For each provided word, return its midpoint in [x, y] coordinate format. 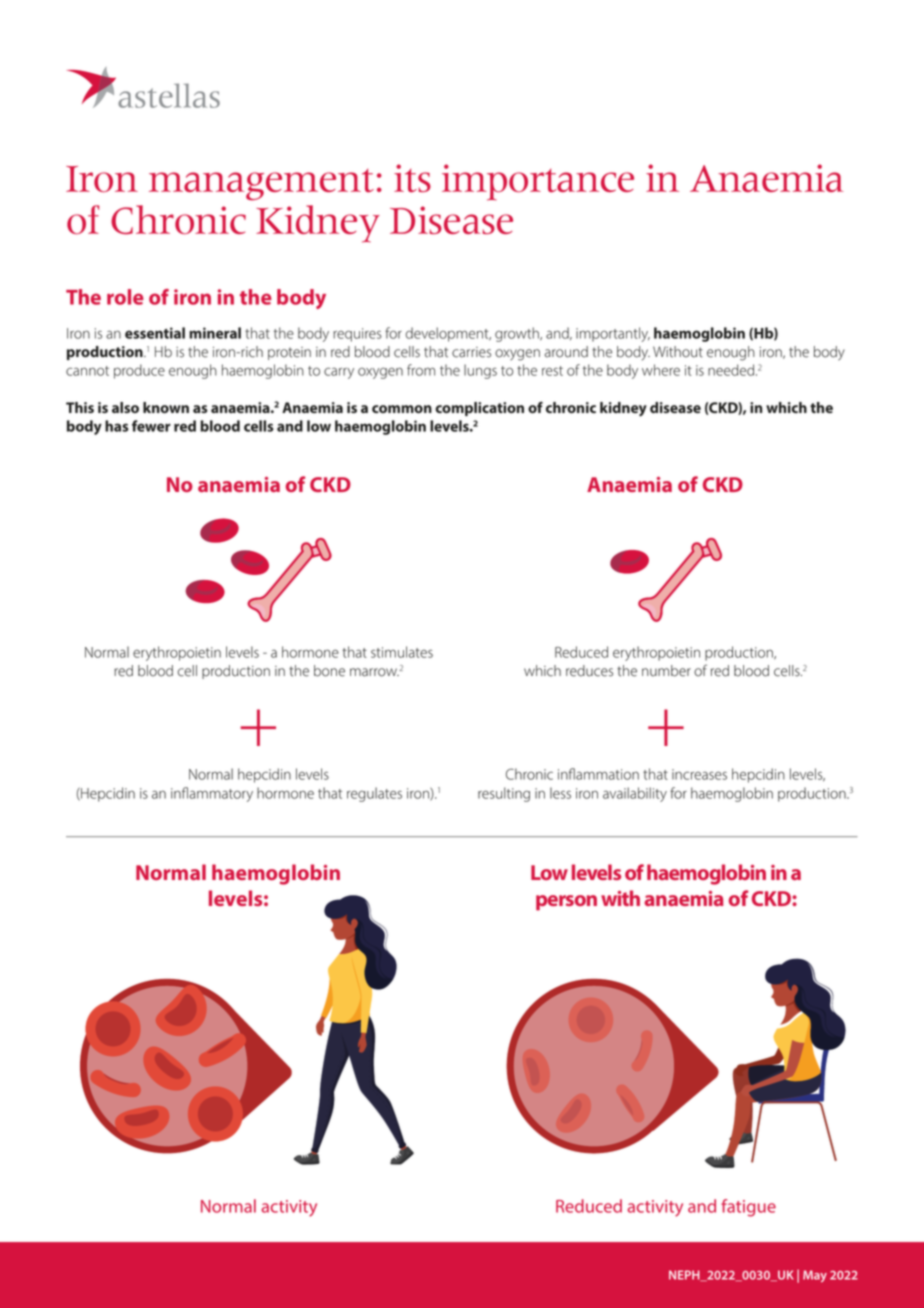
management [261, 184]
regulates [374, 794]
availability [635, 794]
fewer [151, 426]
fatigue [748, 1208]
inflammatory [212, 794]
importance [538, 182]
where [661, 370]
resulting [504, 794]
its [412, 178]
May [815, 1276]
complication [479, 409]
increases [699, 774]
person [566, 903]
